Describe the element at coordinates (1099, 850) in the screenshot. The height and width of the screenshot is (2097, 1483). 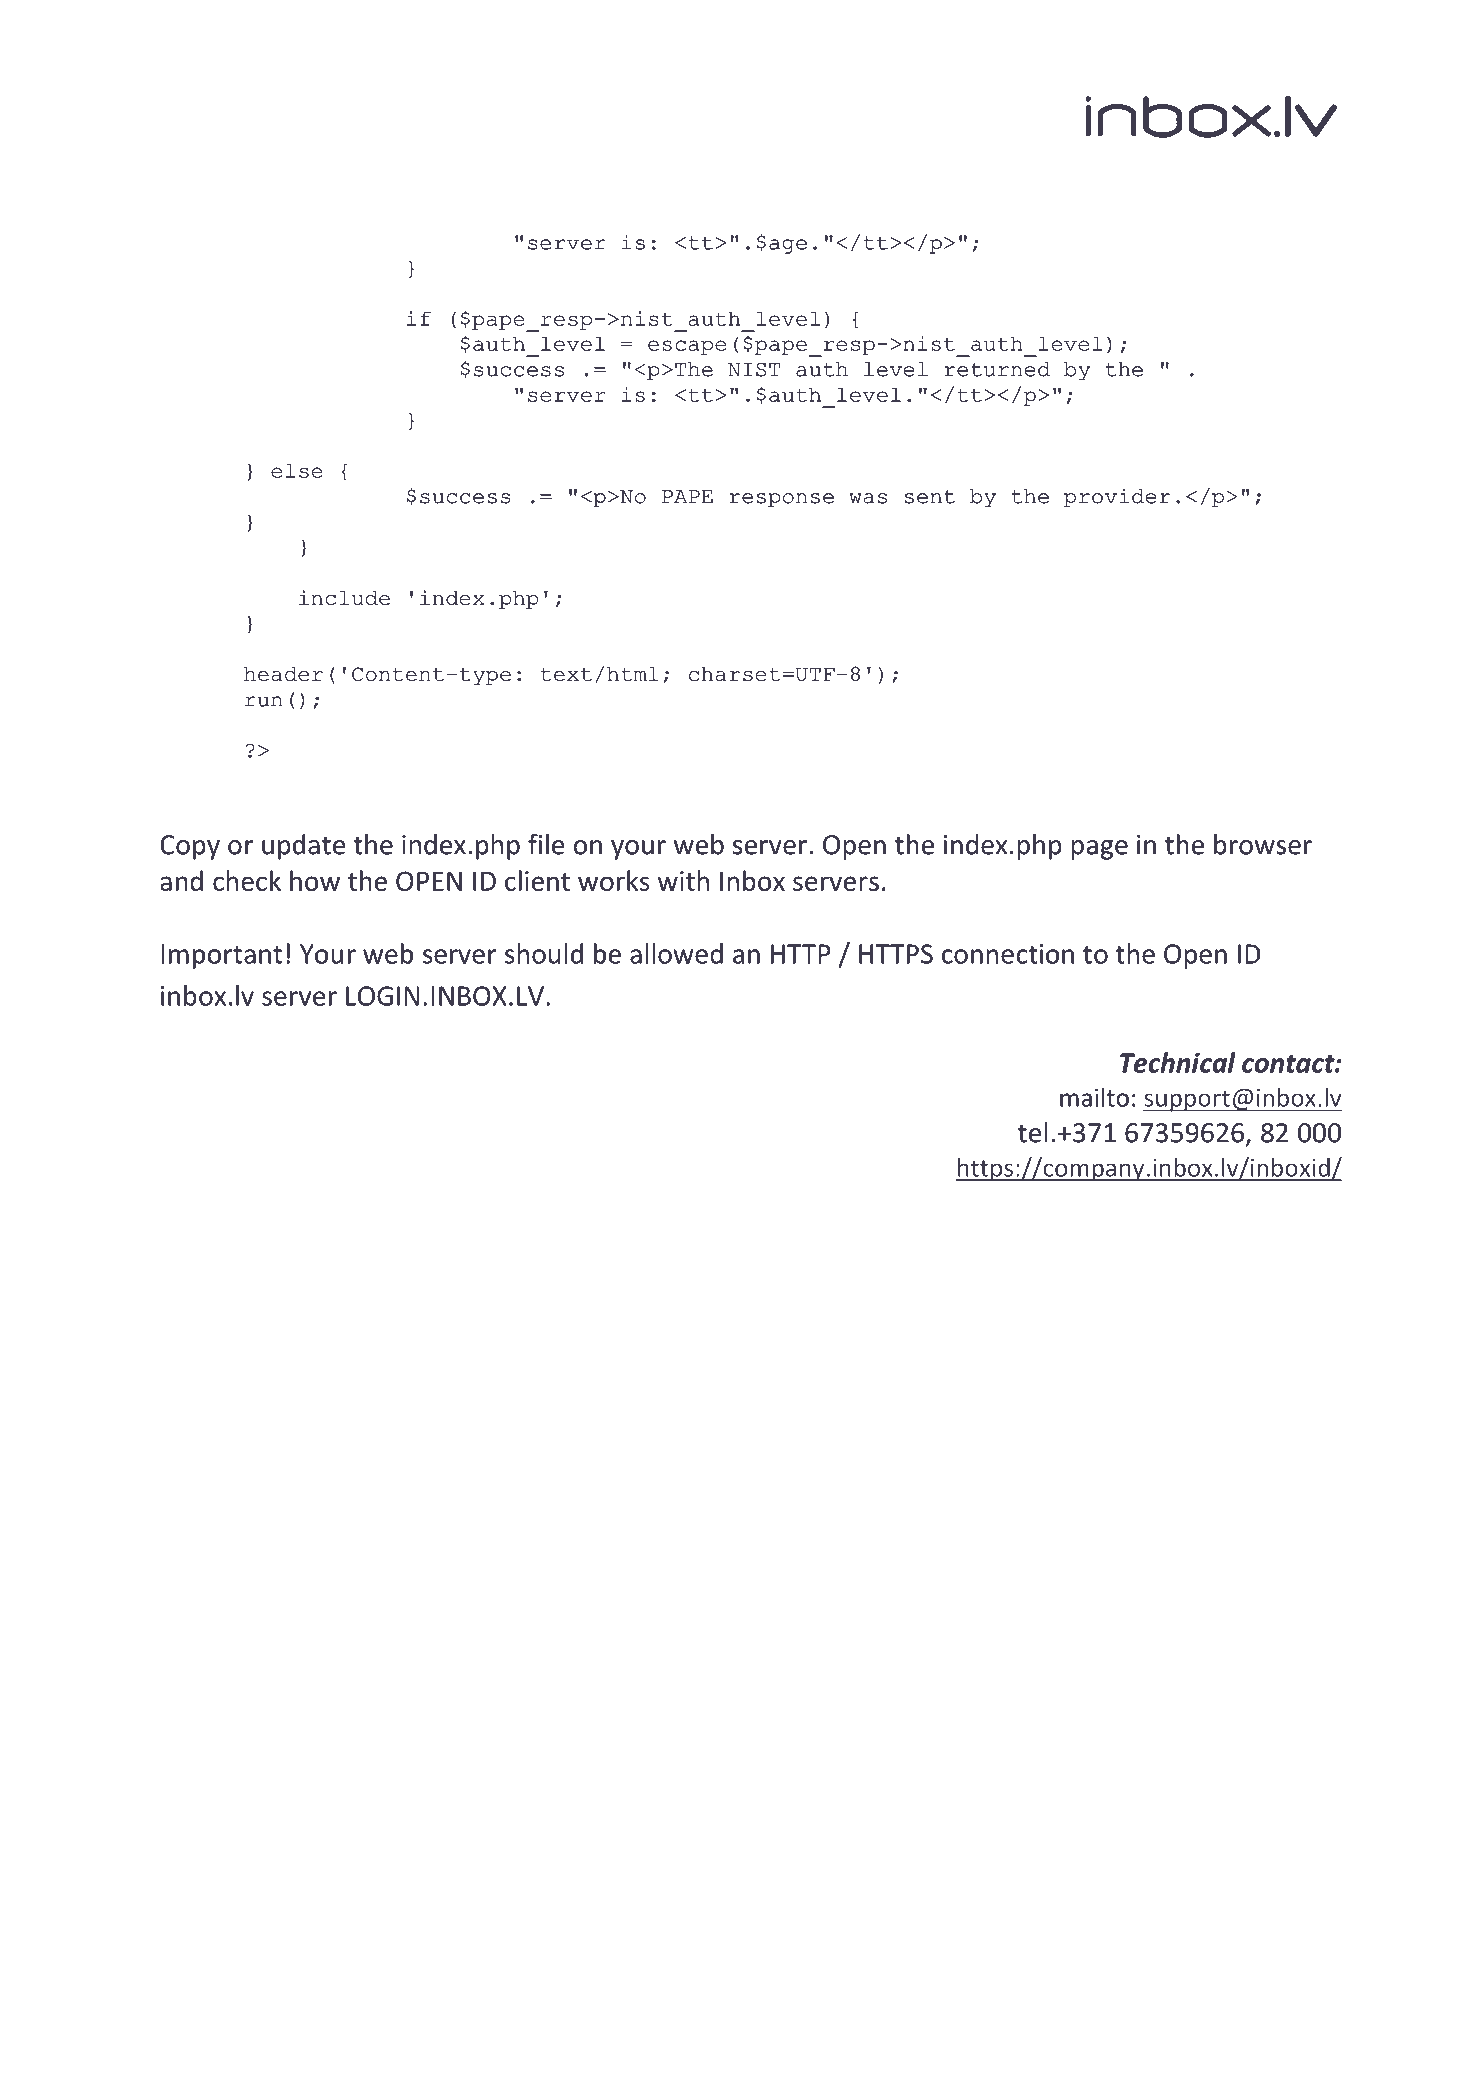
I see `page` at that location.
